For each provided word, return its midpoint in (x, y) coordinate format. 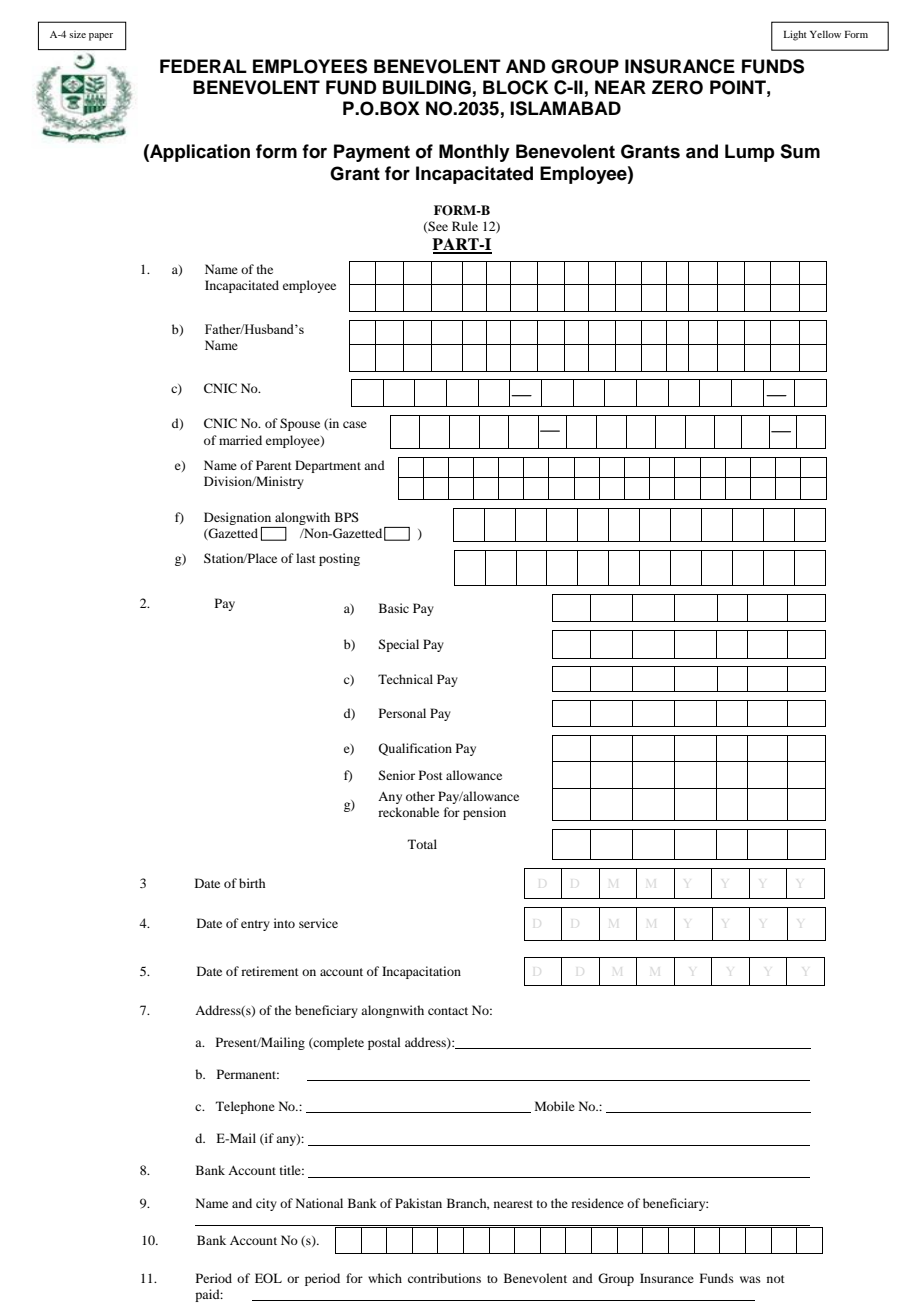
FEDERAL (203, 66)
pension (484, 813)
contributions (444, 1278)
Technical (405, 679)
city (266, 1204)
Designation (237, 518)
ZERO (677, 87)
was (750, 1279)
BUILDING (427, 87)
